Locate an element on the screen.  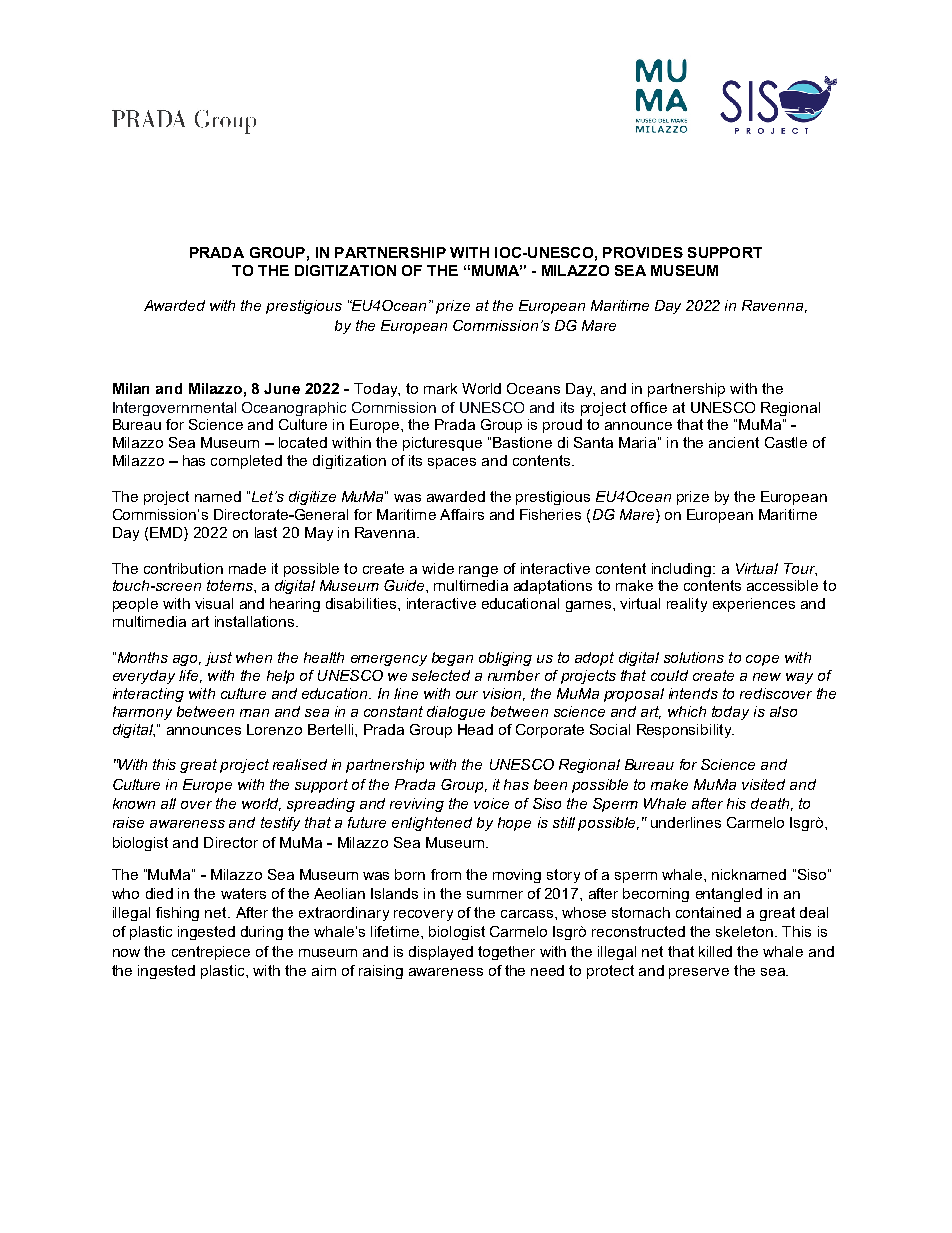
PROVIDES is located at coordinates (643, 252).
